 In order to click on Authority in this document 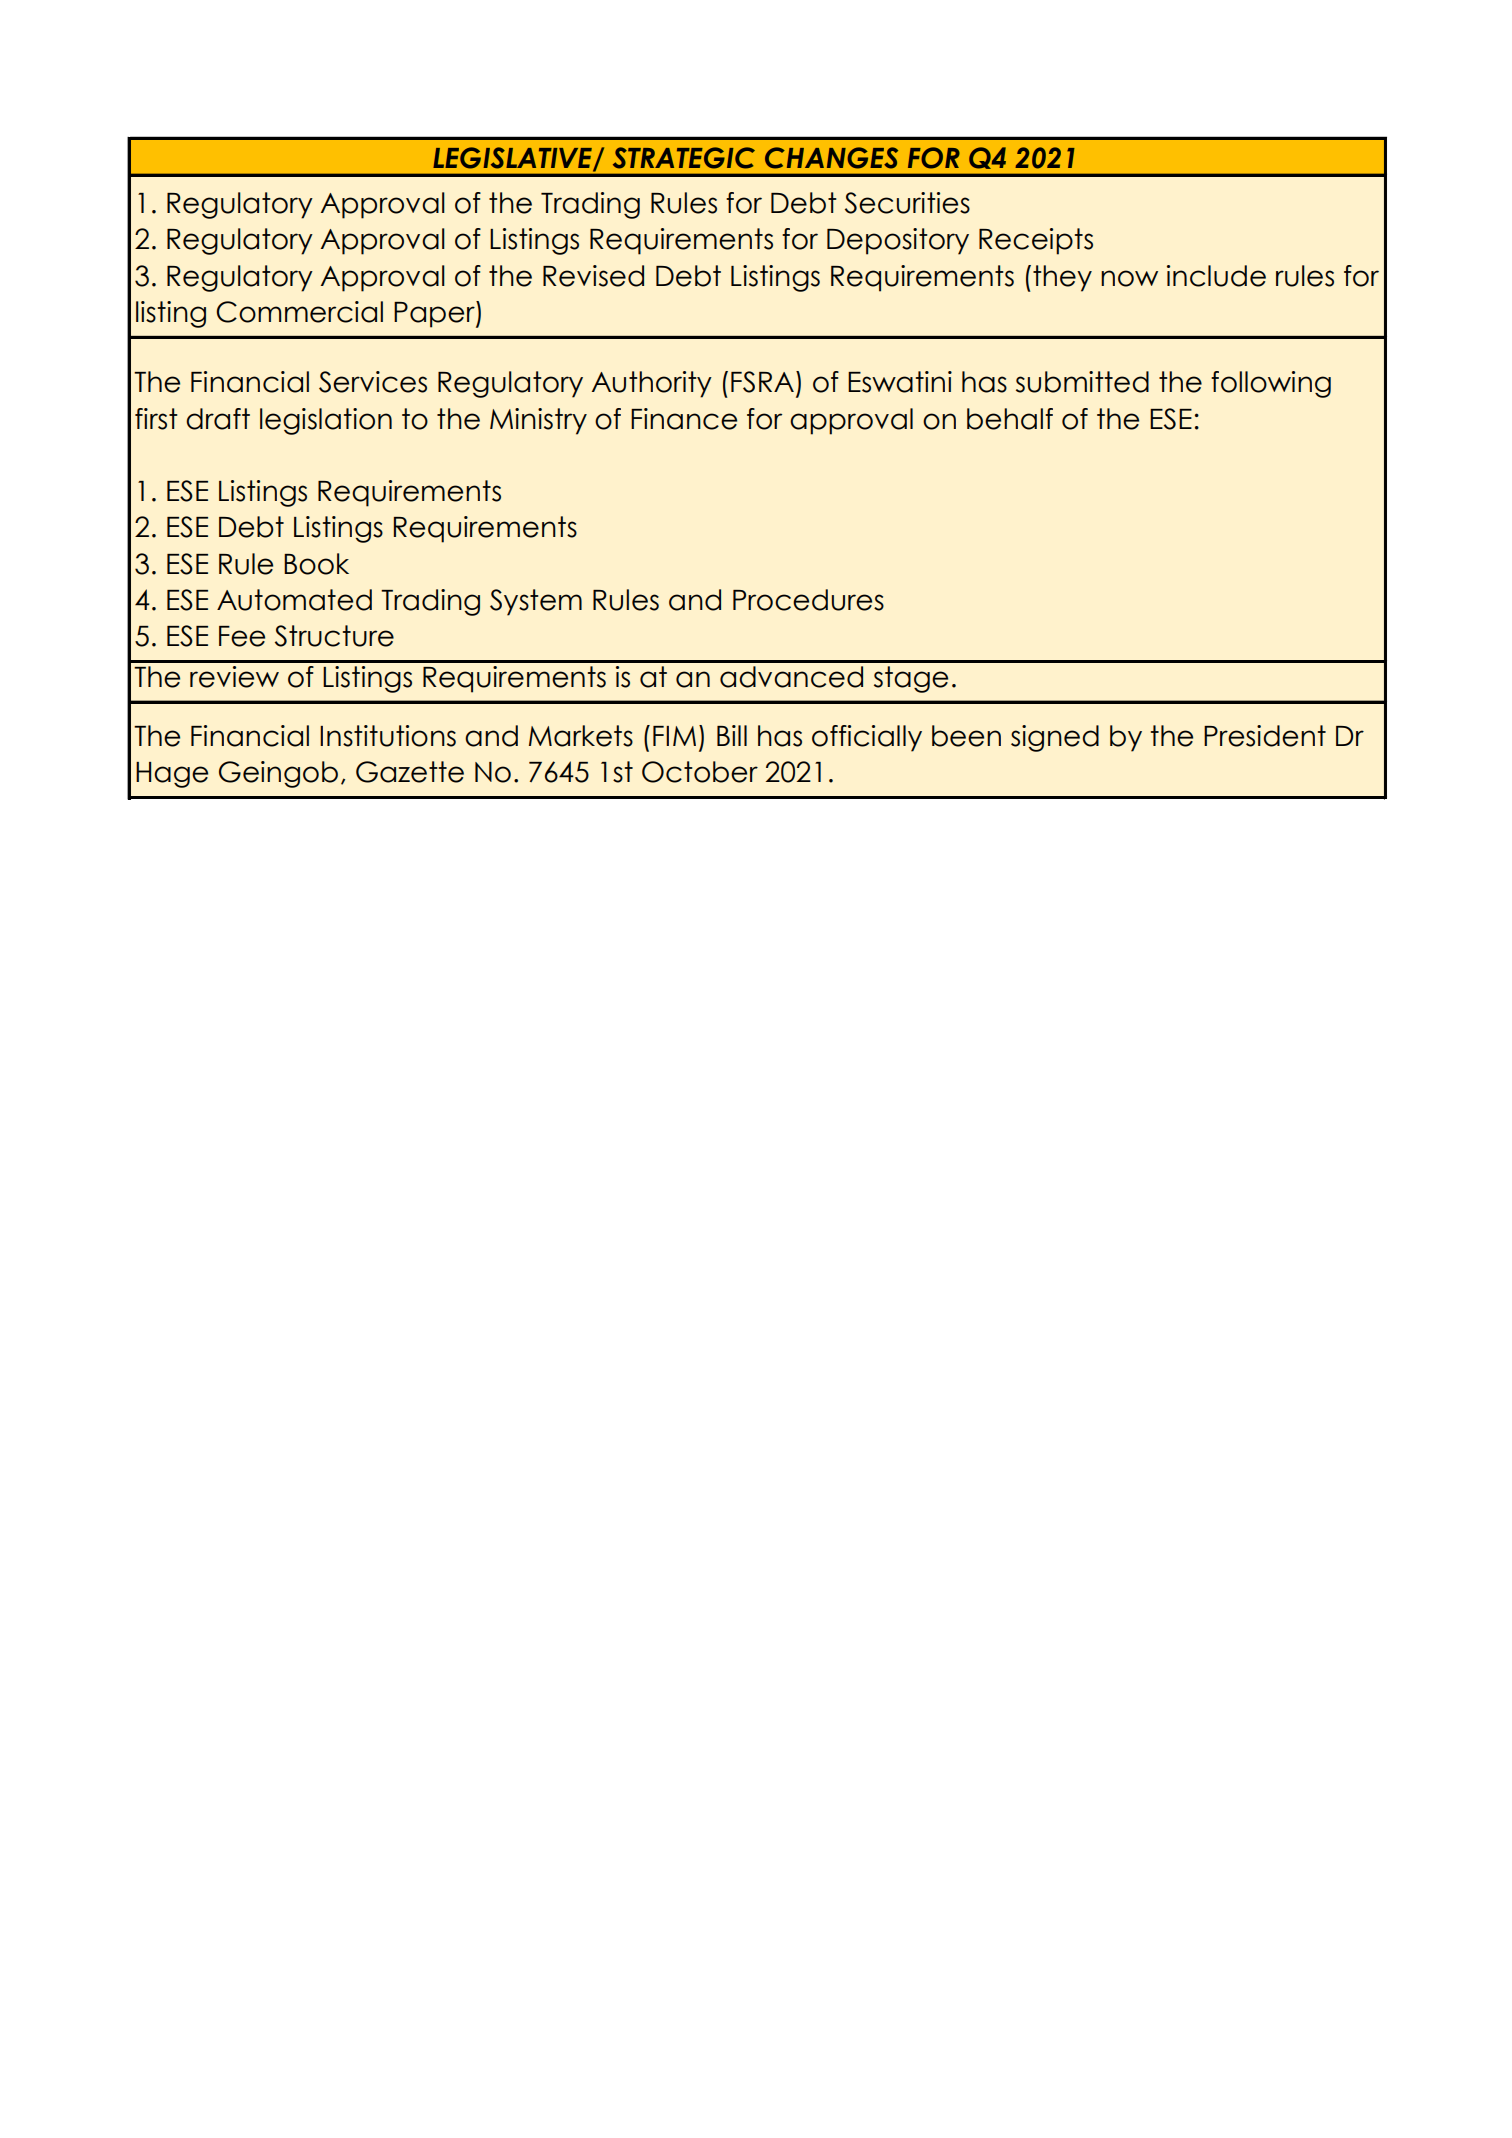, I will do `click(652, 384)`.
